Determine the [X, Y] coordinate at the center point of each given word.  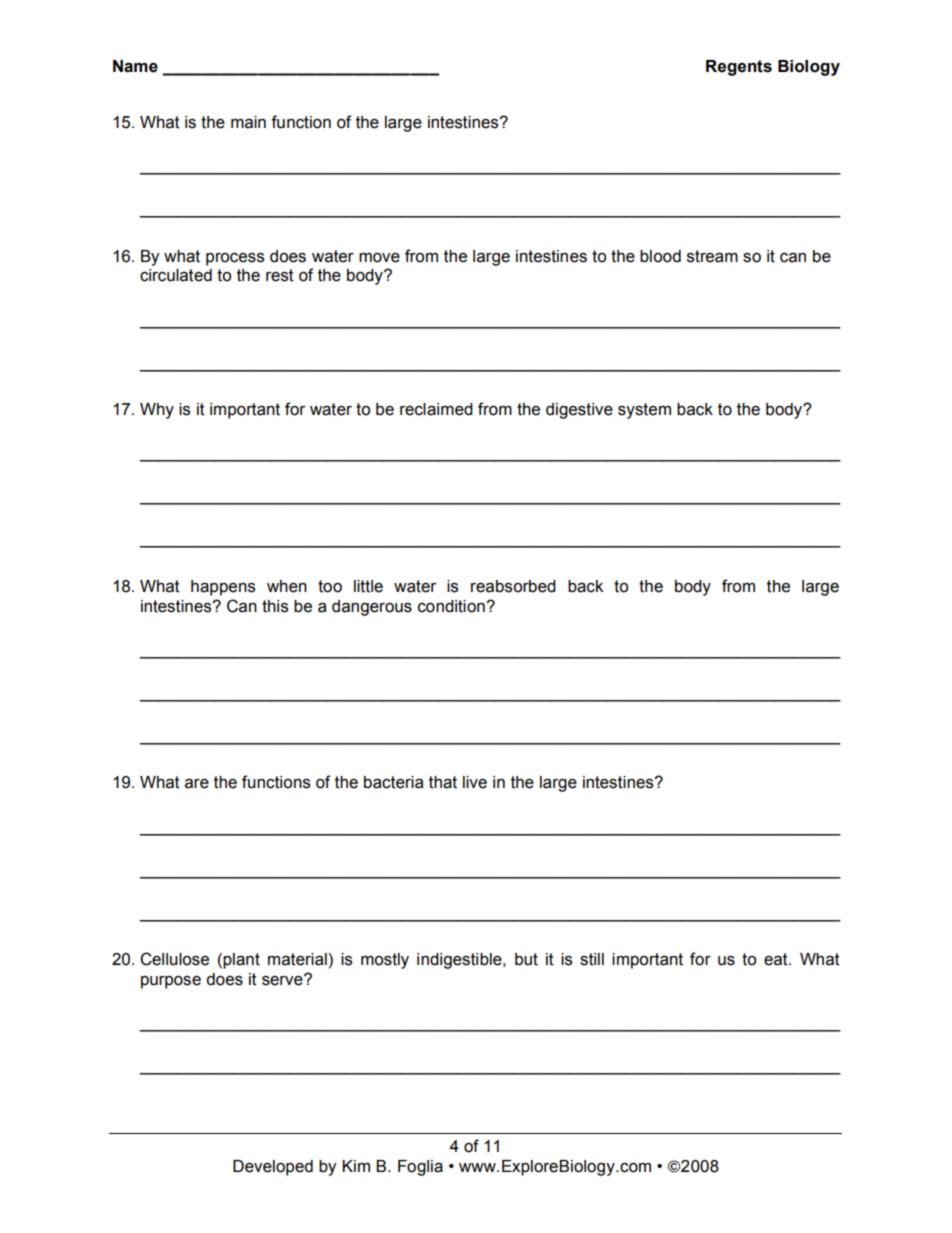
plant [241, 961]
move [379, 258]
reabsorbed [513, 586]
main [248, 122]
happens [223, 588]
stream [712, 256]
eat [777, 959]
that [443, 782]
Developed [273, 1168]
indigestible [460, 961]
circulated [176, 275]
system [644, 411]
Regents [739, 68]
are [197, 784]
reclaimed [436, 409]
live [475, 782]
